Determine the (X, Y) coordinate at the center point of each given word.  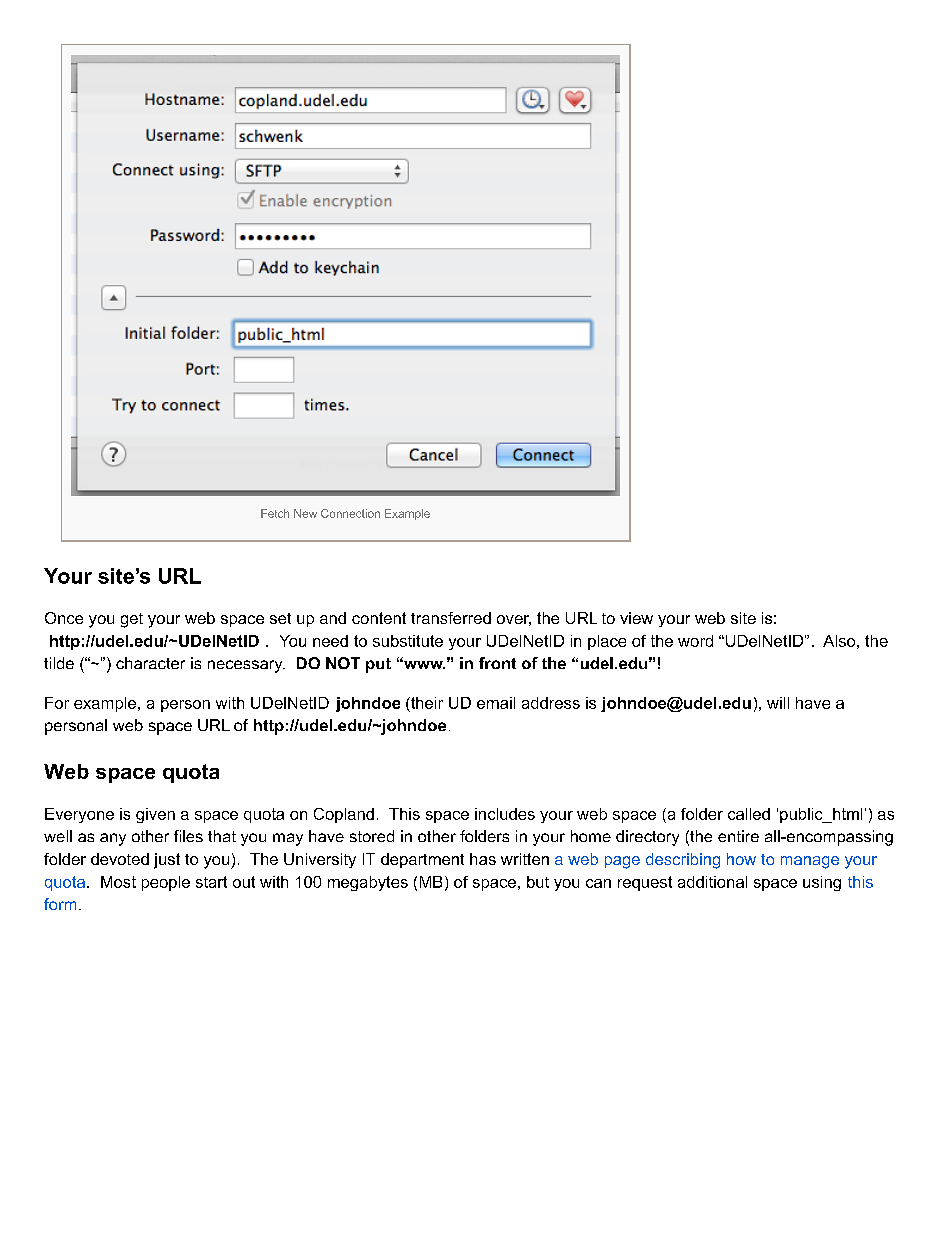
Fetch (275, 513)
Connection (350, 513)
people (166, 883)
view (636, 618)
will (778, 703)
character (150, 663)
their (426, 703)
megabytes (368, 883)
